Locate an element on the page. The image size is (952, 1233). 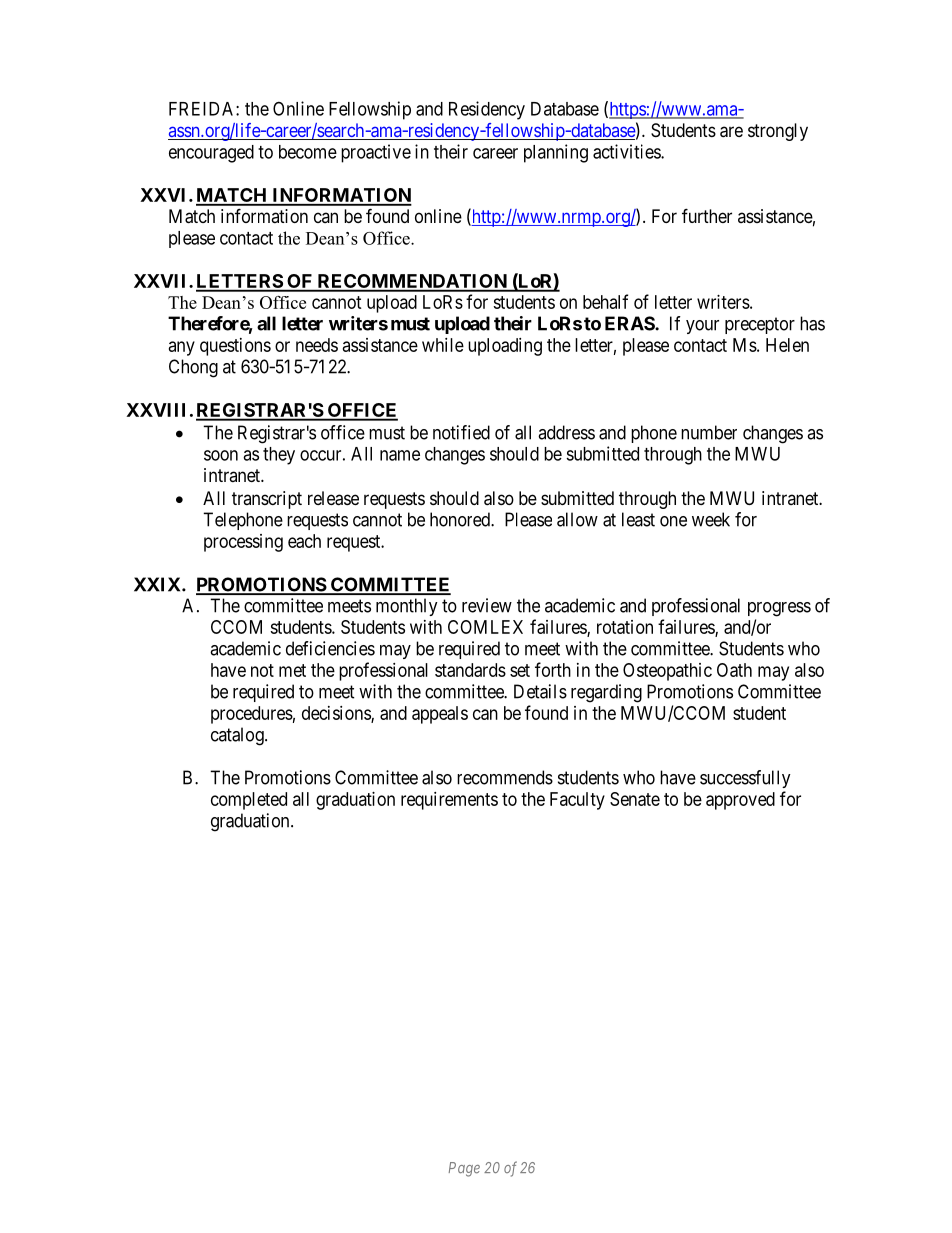
Page is located at coordinates (464, 1169).
